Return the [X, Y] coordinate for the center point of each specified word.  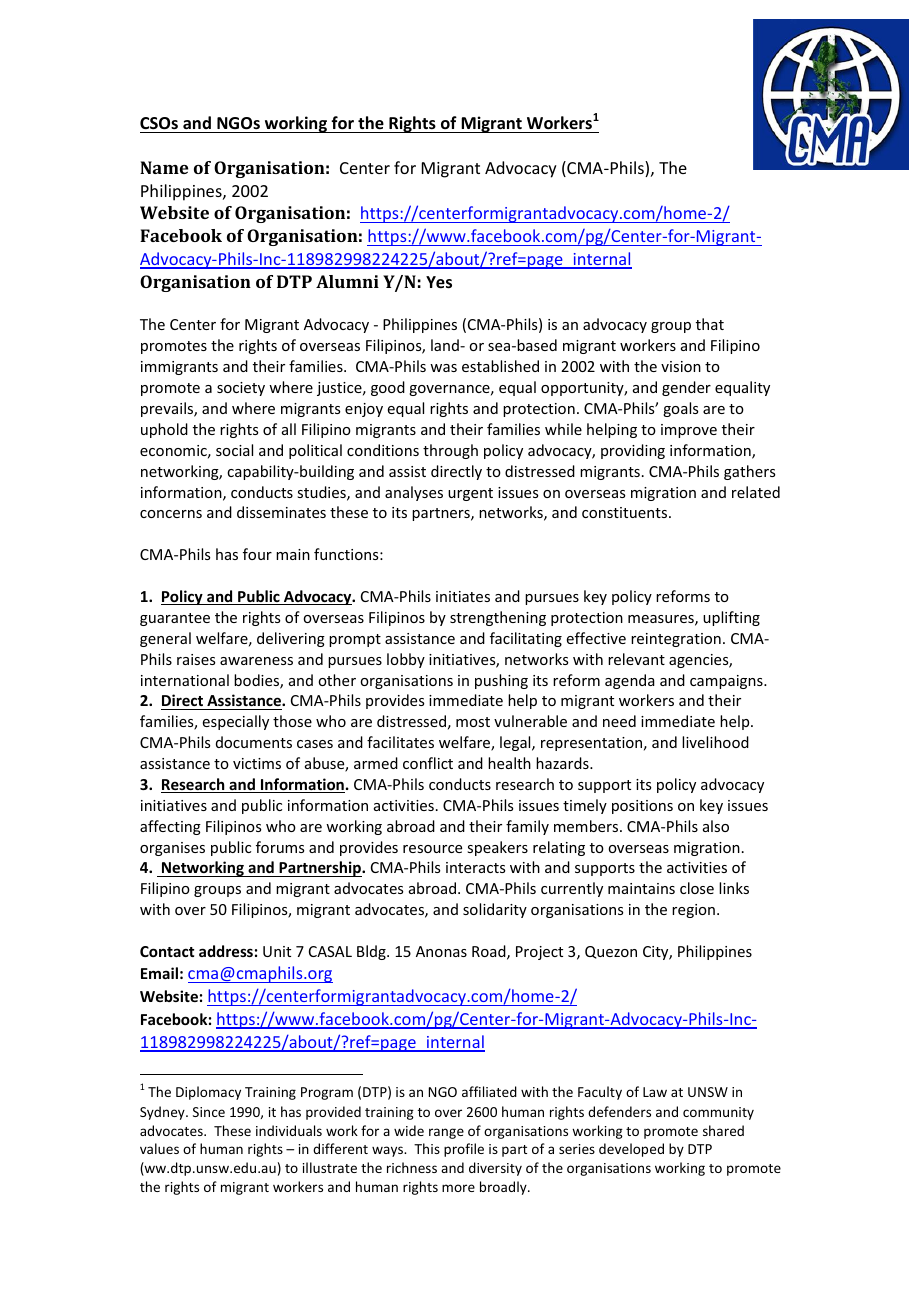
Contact [167, 951]
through [450, 451]
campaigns [727, 682]
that [710, 324]
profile [464, 1150]
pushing [501, 681]
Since [209, 1112]
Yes [439, 282]
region [693, 911]
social [234, 450]
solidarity [495, 910]
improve [689, 431]
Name [164, 167]
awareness [256, 661]
